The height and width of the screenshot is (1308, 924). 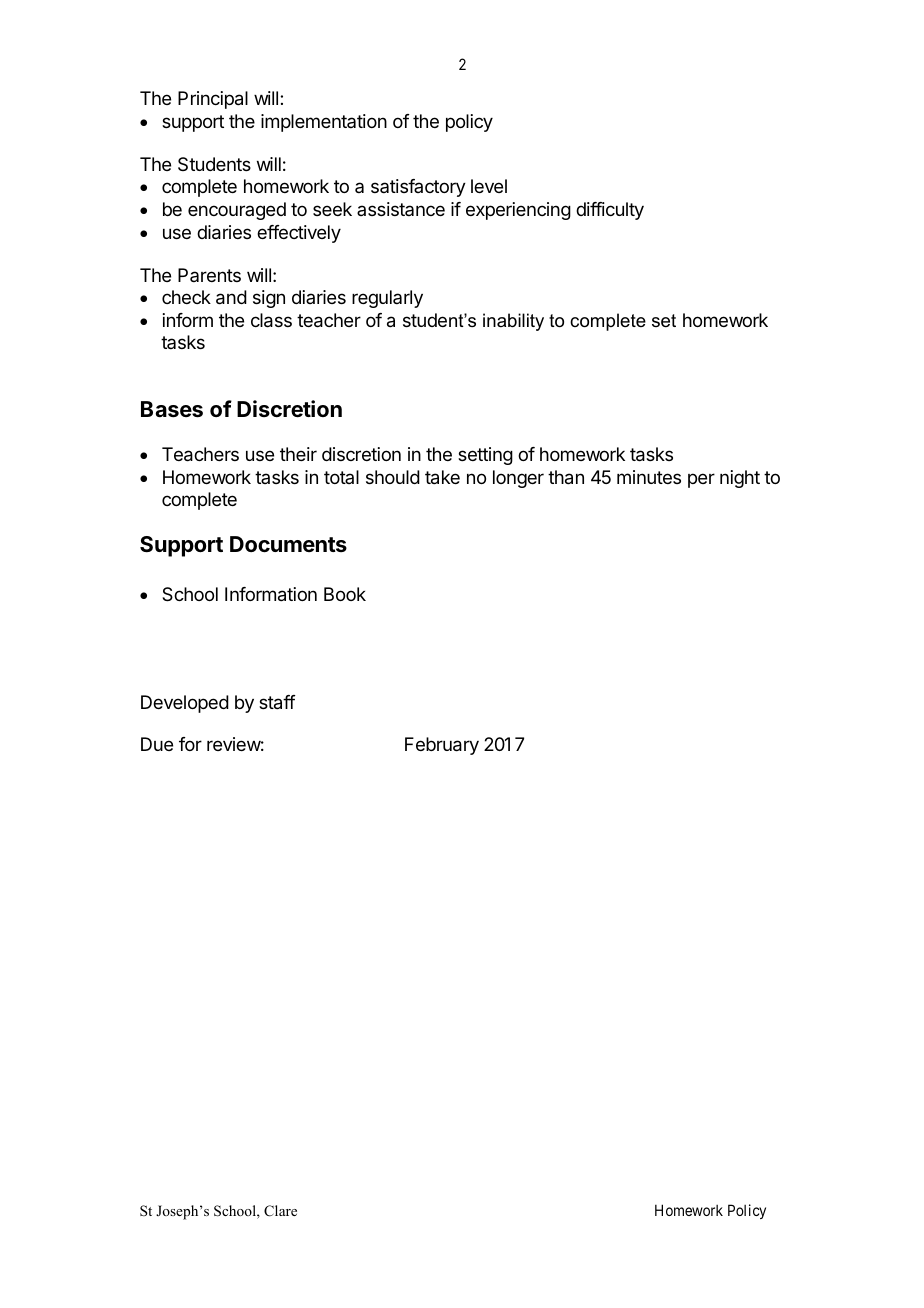 I want to click on difficulty, so click(x=610, y=211).
